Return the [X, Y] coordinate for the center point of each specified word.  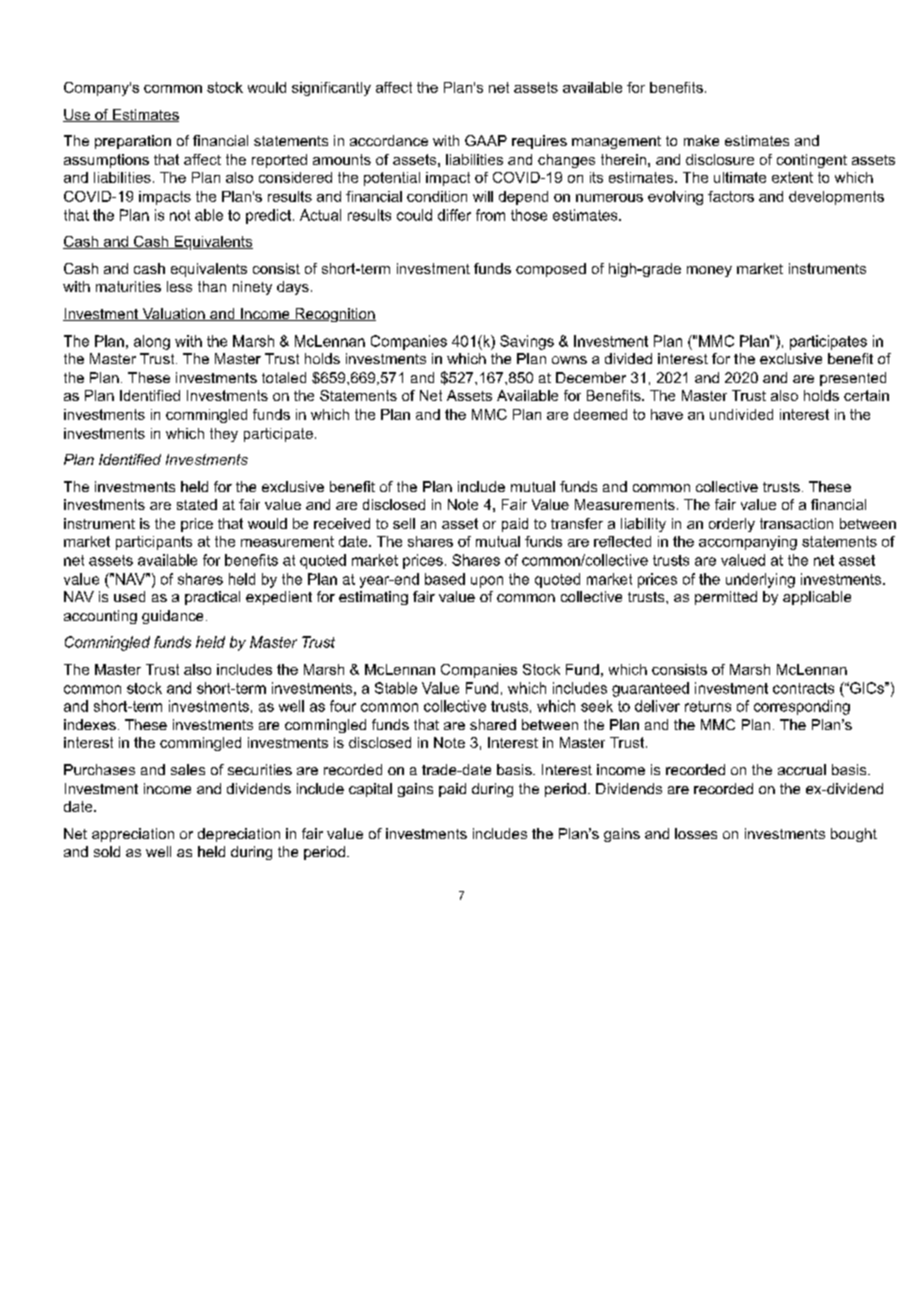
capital [370, 790]
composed [551, 270]
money [709, 271]
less [179, 286]
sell [404, 523]
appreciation [133, 835]
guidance [172, 617]
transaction [796, 523]
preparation [133, 142]
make [701, 140]
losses [696, 833]
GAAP [486, 140]
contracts [803, 688]
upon [487, 582]
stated [197, 504]
